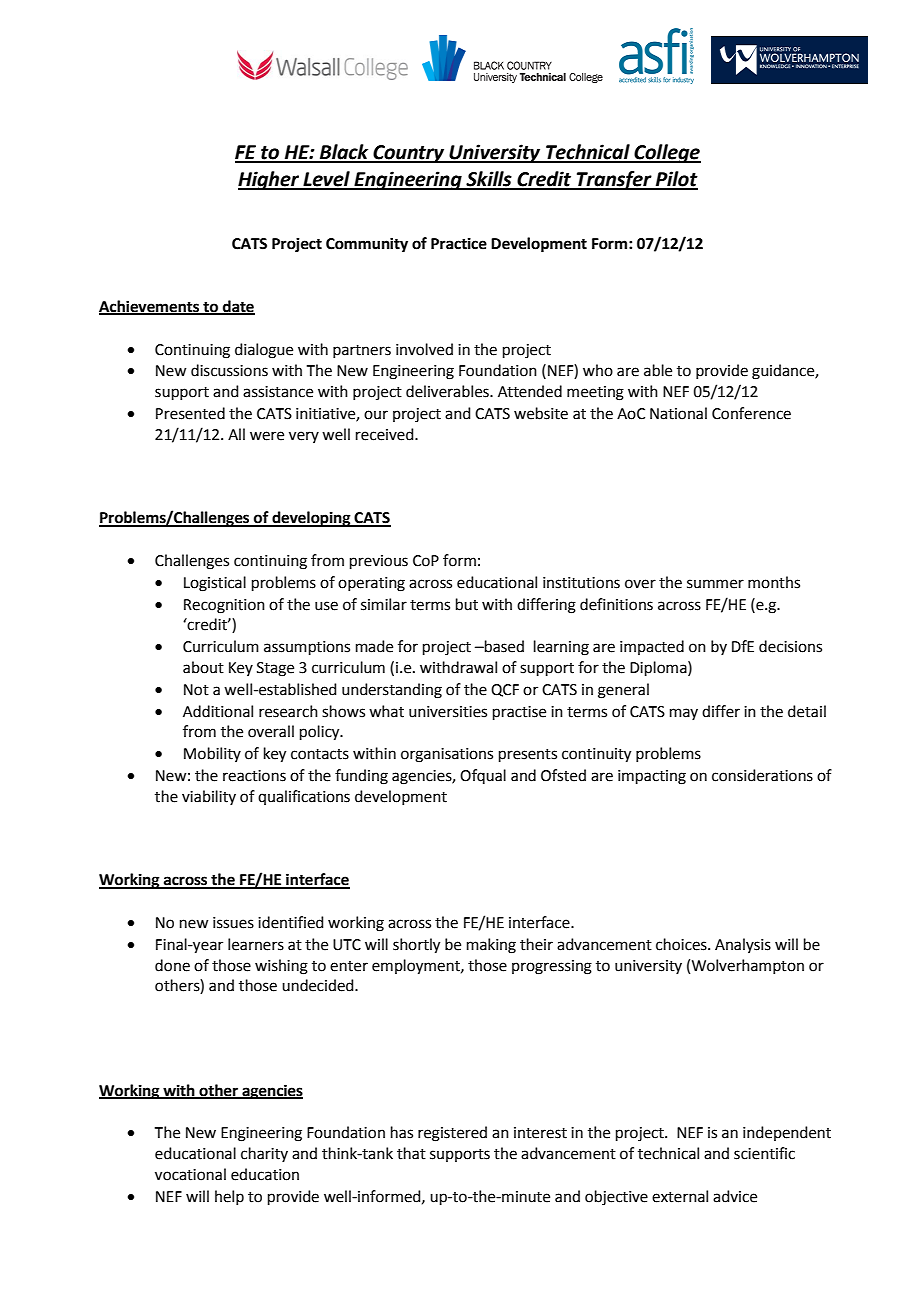 The image size is (924, 1308). Describe the element at coordinates (267, 436) in the document. I see `were` at that location.
